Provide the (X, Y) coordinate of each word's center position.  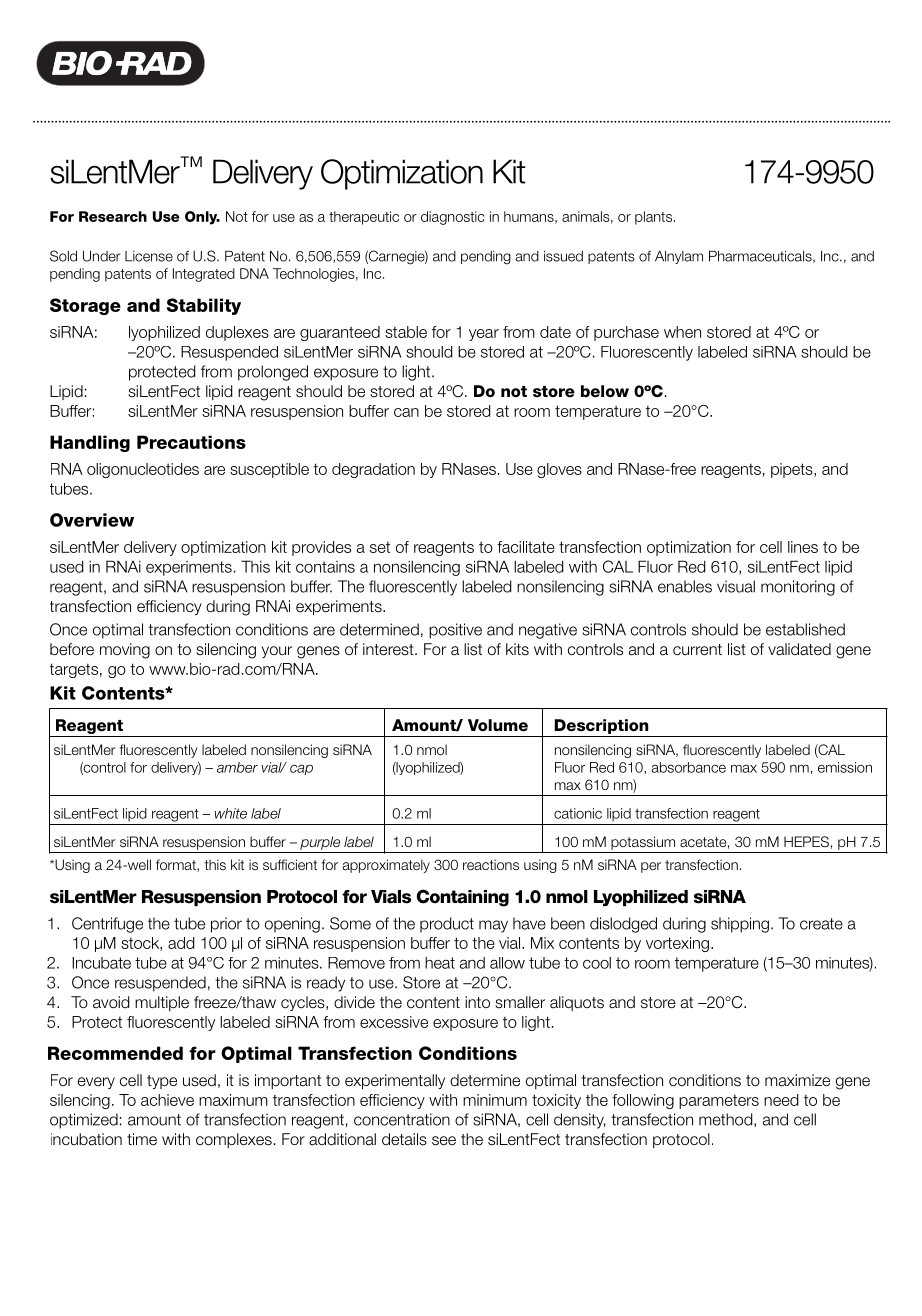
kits (517, 649)
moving (125, 651)
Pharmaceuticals (761, 257)
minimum (495, 1100)
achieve (167, 1100)
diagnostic (453, 218)
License (149, 256)
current (697, 650)
